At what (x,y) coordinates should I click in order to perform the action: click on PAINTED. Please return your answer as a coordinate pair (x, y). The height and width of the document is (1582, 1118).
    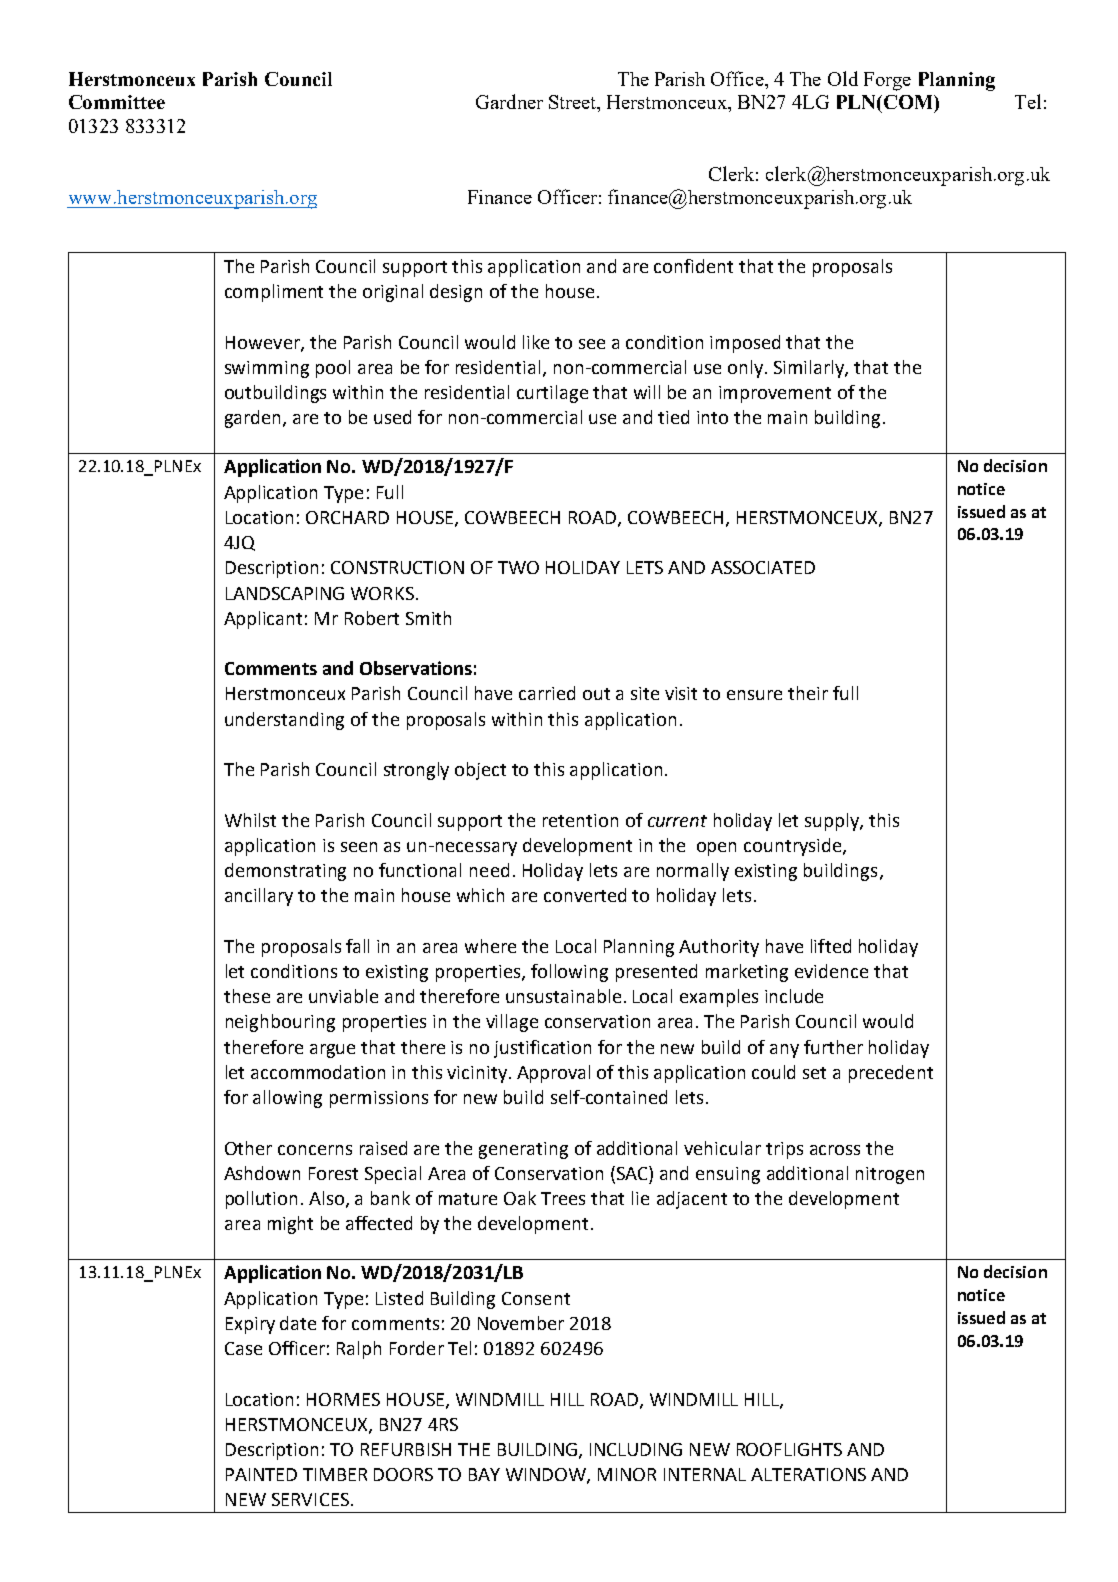
    Looking at the image, I should click on (261, 1474).
